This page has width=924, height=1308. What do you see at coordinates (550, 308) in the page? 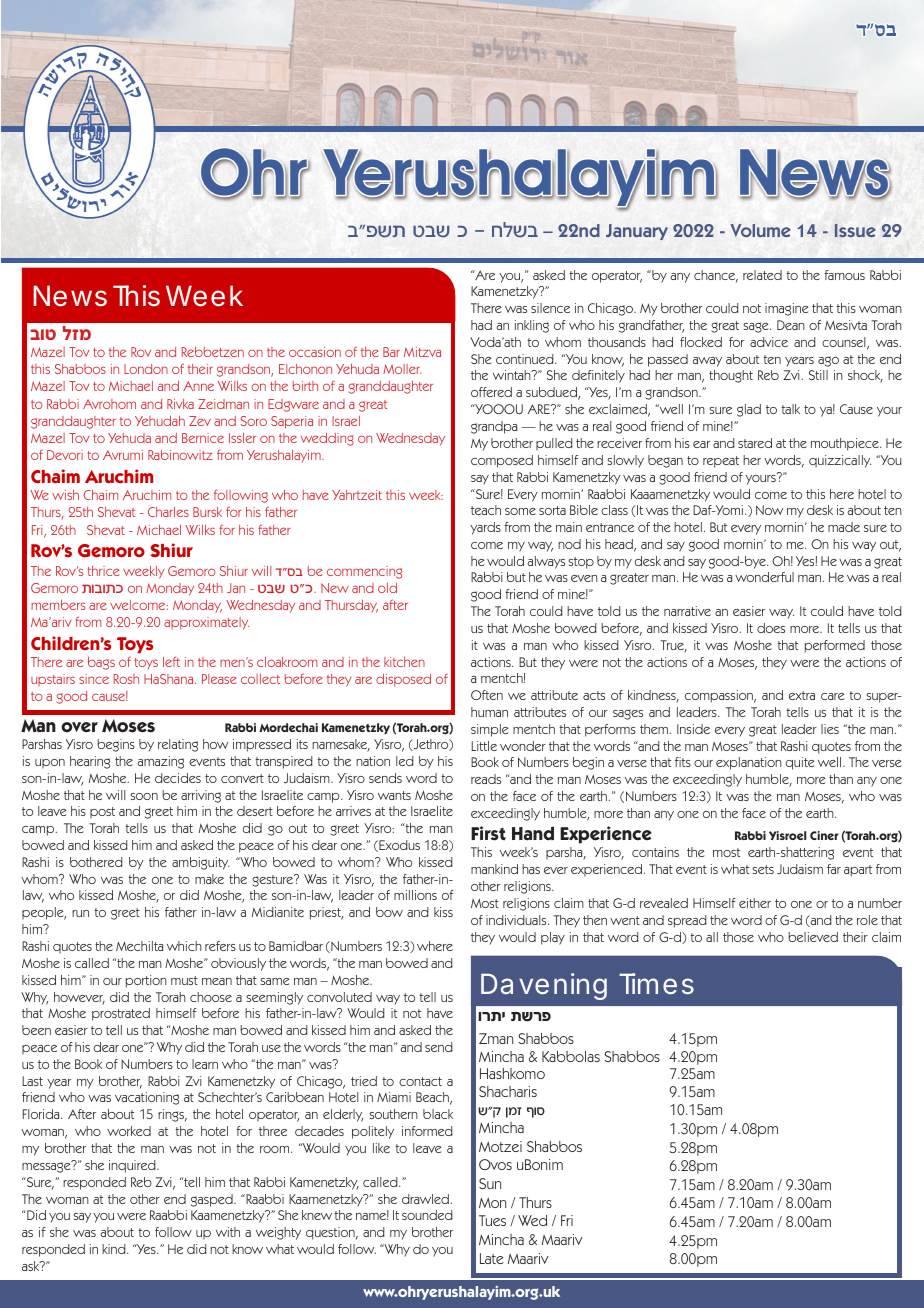
I see `silence` at bounding box center [550, 308].
